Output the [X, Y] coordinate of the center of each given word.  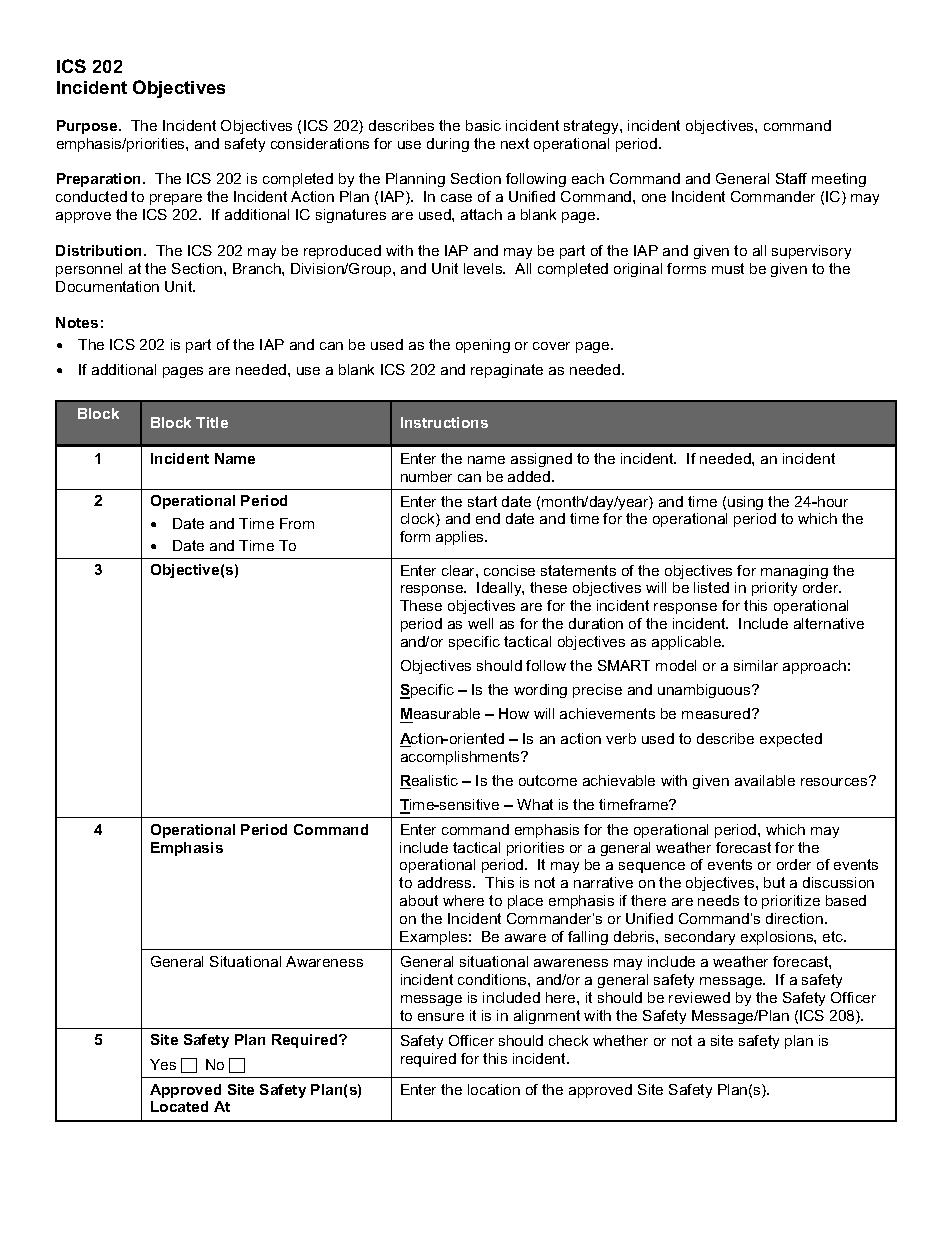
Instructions [444, 422]
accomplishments [461, 758]
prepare [176, 199]
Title [212, 422]
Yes [163, 1064]
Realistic [429, 782]
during [448, 145]
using [745, 503]
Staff [791, 178]
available [765, 780]
